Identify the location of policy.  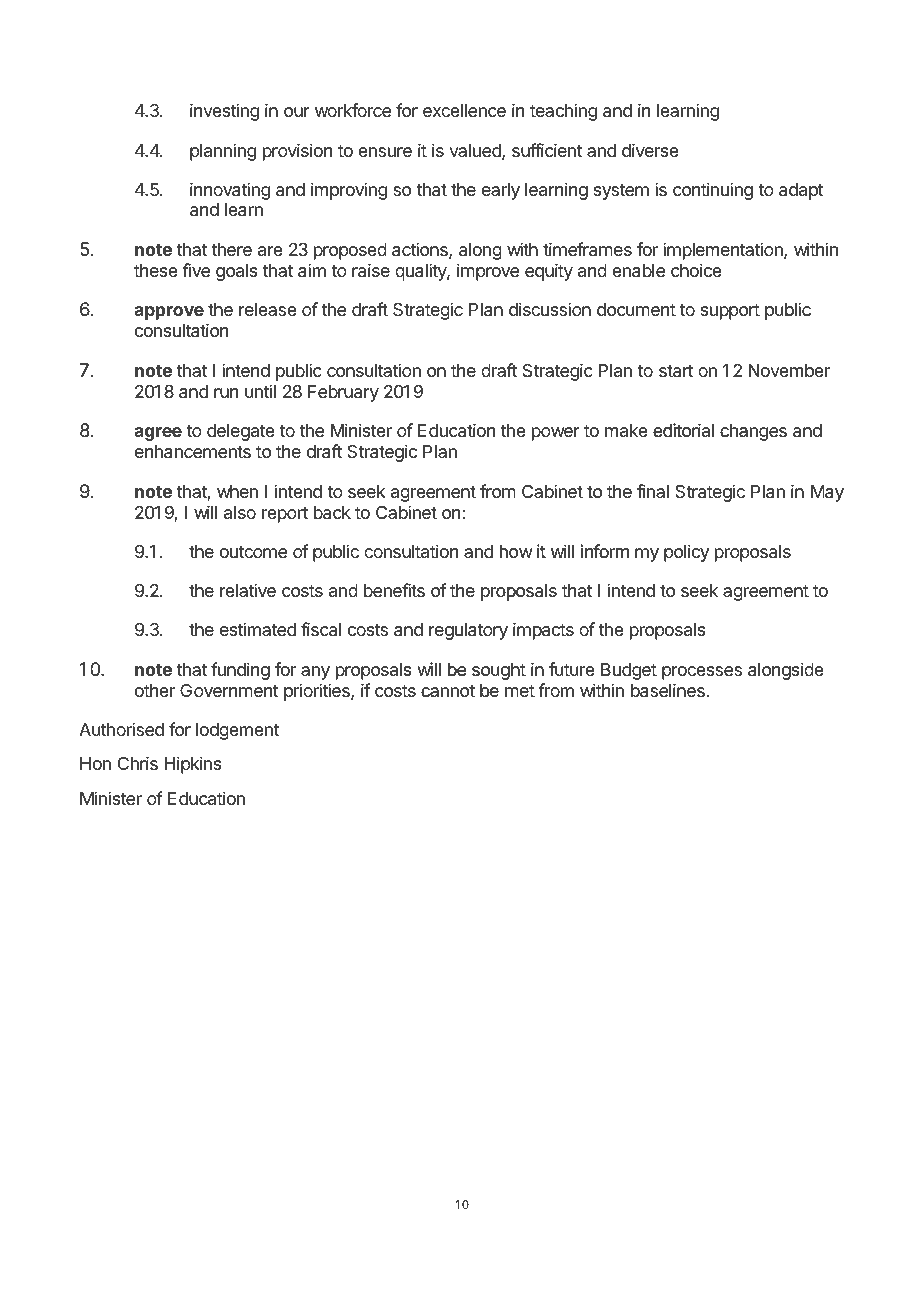
(686, 553).
